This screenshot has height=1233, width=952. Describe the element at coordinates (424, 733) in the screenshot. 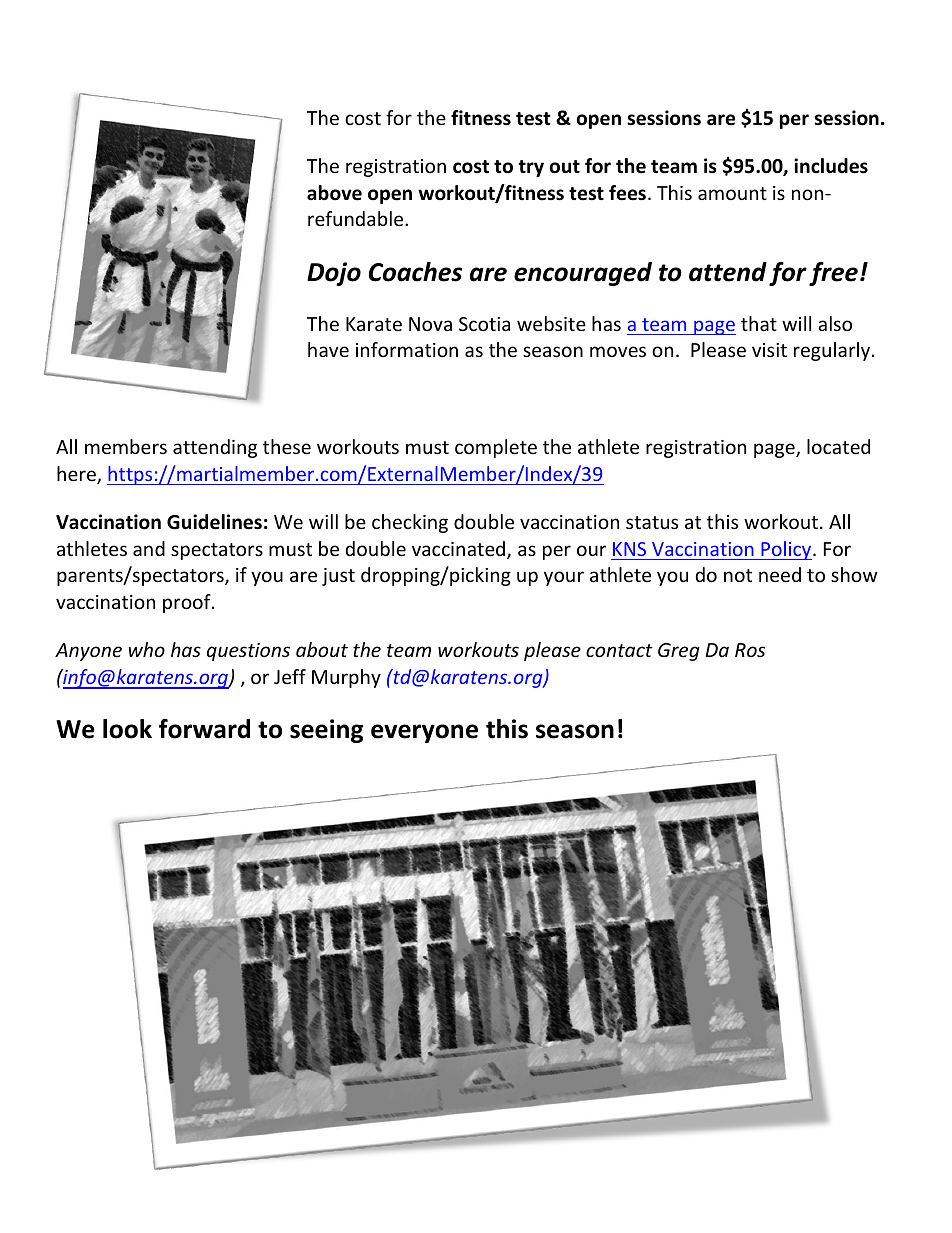

I see `everyone` at that location.
